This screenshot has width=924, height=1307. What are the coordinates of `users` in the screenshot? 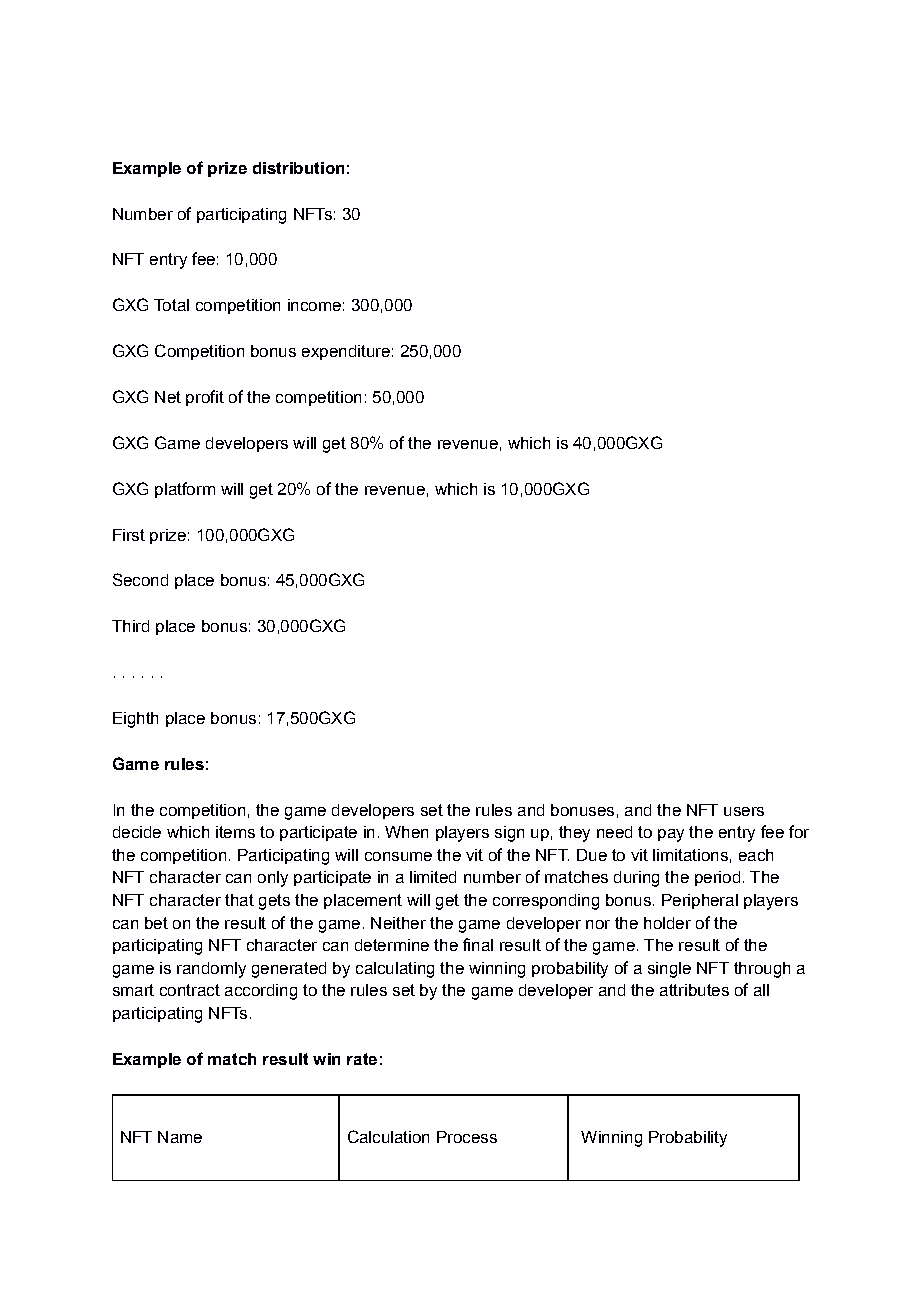 It's located at (744, 811).
